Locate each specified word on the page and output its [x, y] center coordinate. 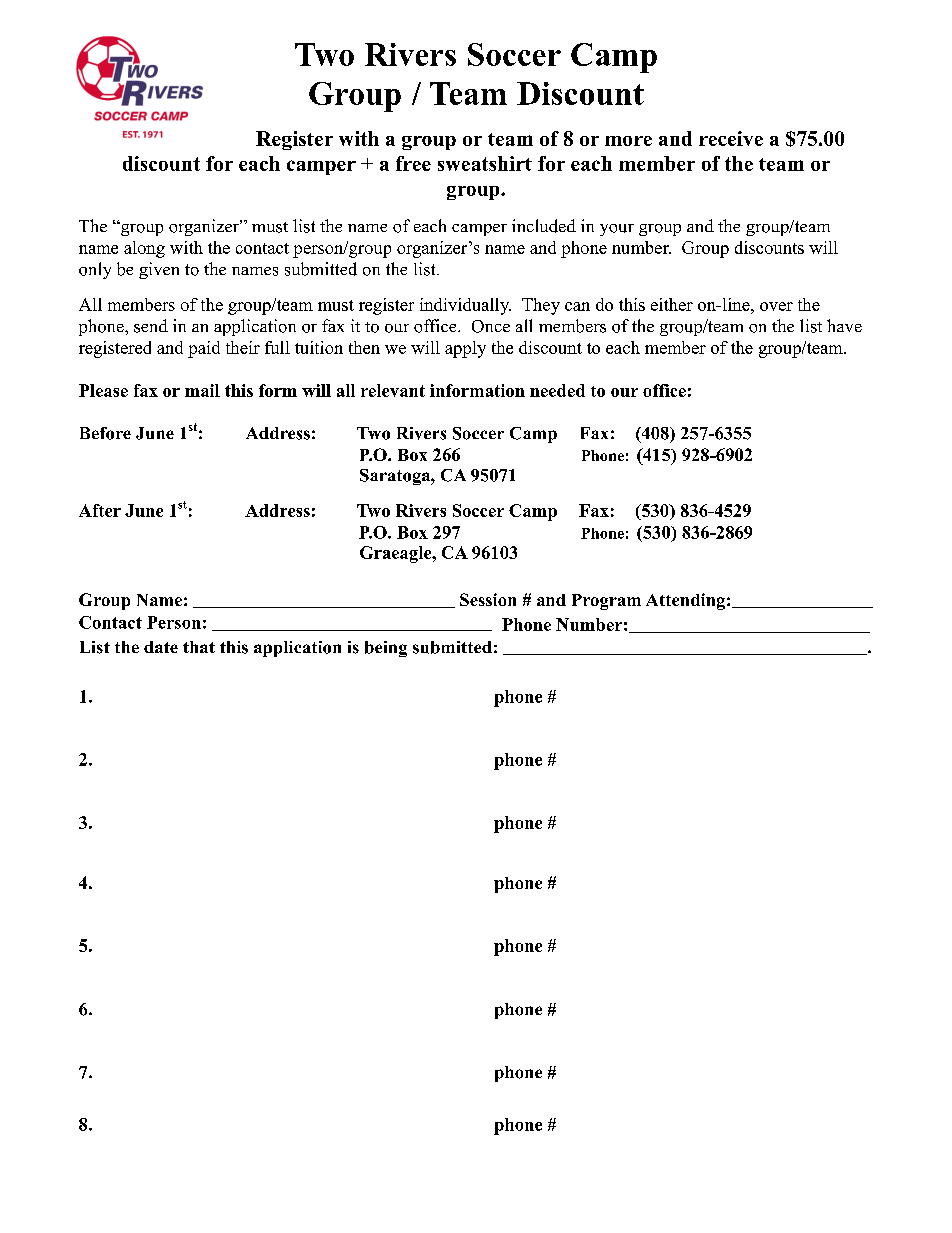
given [159, 270]
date [161, 647]
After [100, 510]
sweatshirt [485, 163]
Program [606, 602]
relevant [393, 390]
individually [465, 306]
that [199, 647]
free [413, 163]
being [386, 649]
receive [731, 138]
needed [557, 390]
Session [488, 599]
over [776, 306]
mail [202, 390]
